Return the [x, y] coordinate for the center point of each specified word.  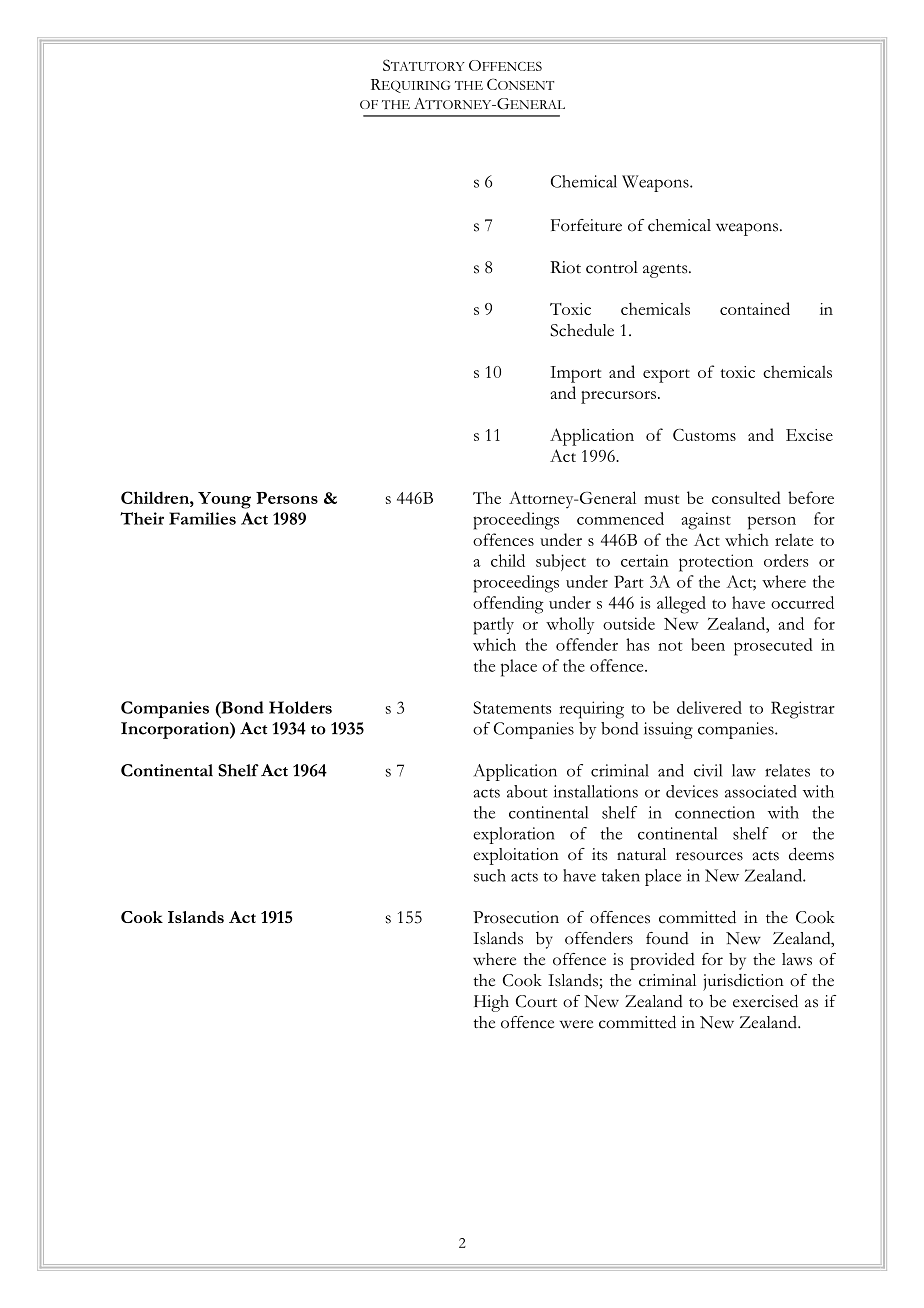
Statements [512, 707]
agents [666, 271]
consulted [746, 497]
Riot [565, 267]
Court [536, 1001]
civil [708, 770]
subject [561, 562]
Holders [300, 707]
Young [224, 500]
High [491, 1003]
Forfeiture [586, 225]
